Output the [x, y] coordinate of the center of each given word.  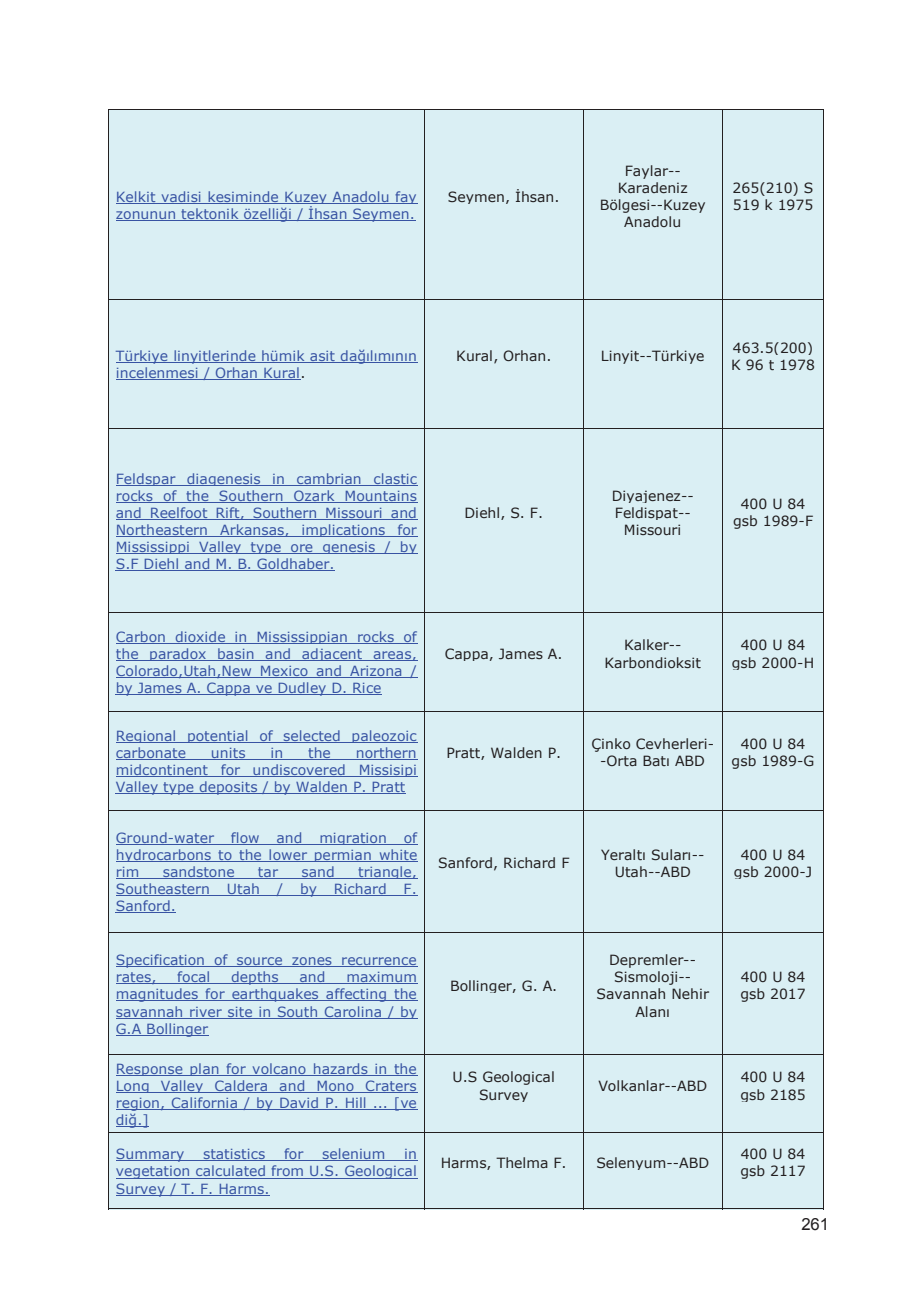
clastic [395, 479]
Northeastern [162, 530]
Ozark [314, 496]
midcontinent [163, 770]
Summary [151, 1155]
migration [353, 839]
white [397, 855]
